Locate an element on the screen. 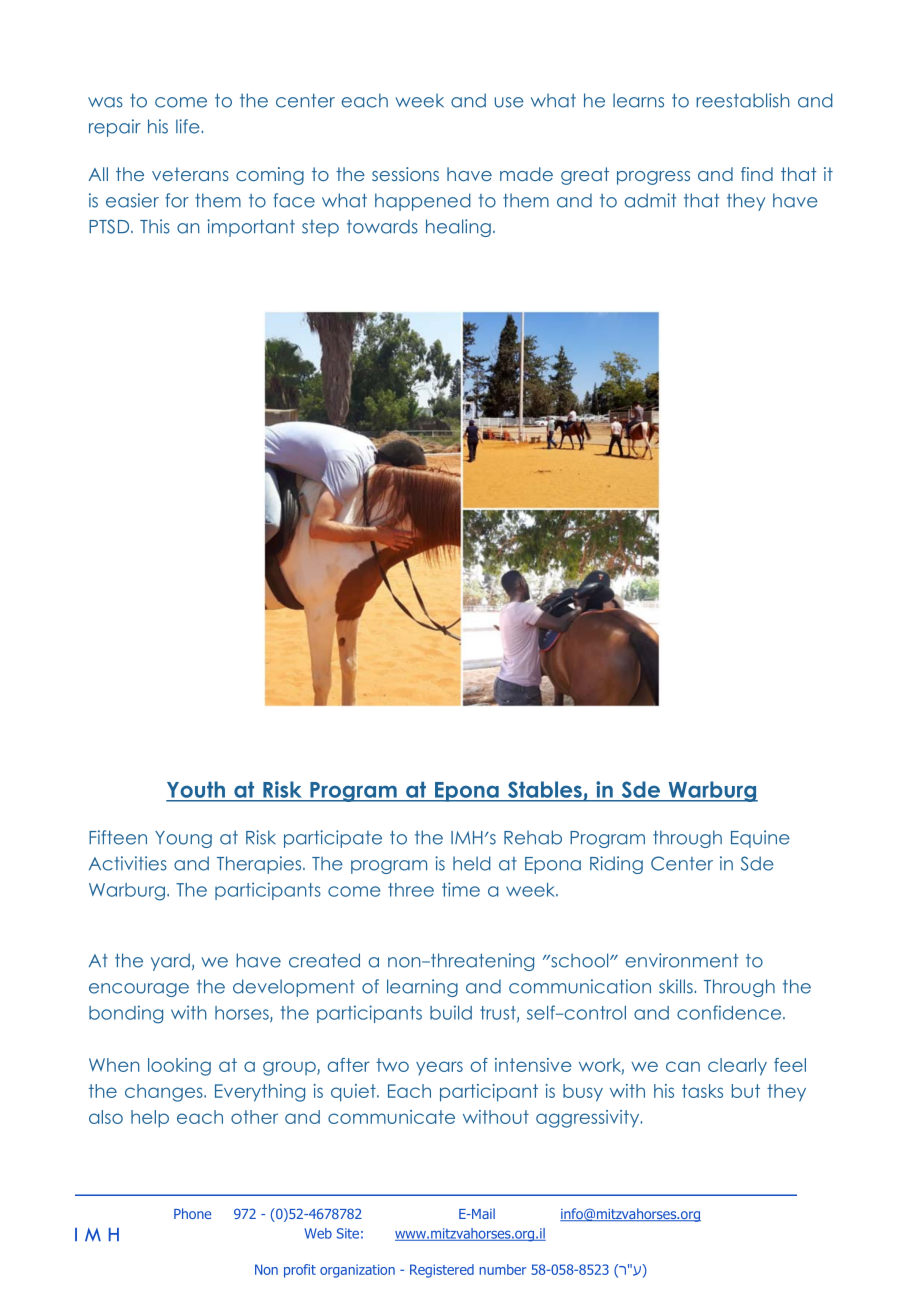 This screenshot has height=1308, width=924. learning is located at coordinates (422, 988).
